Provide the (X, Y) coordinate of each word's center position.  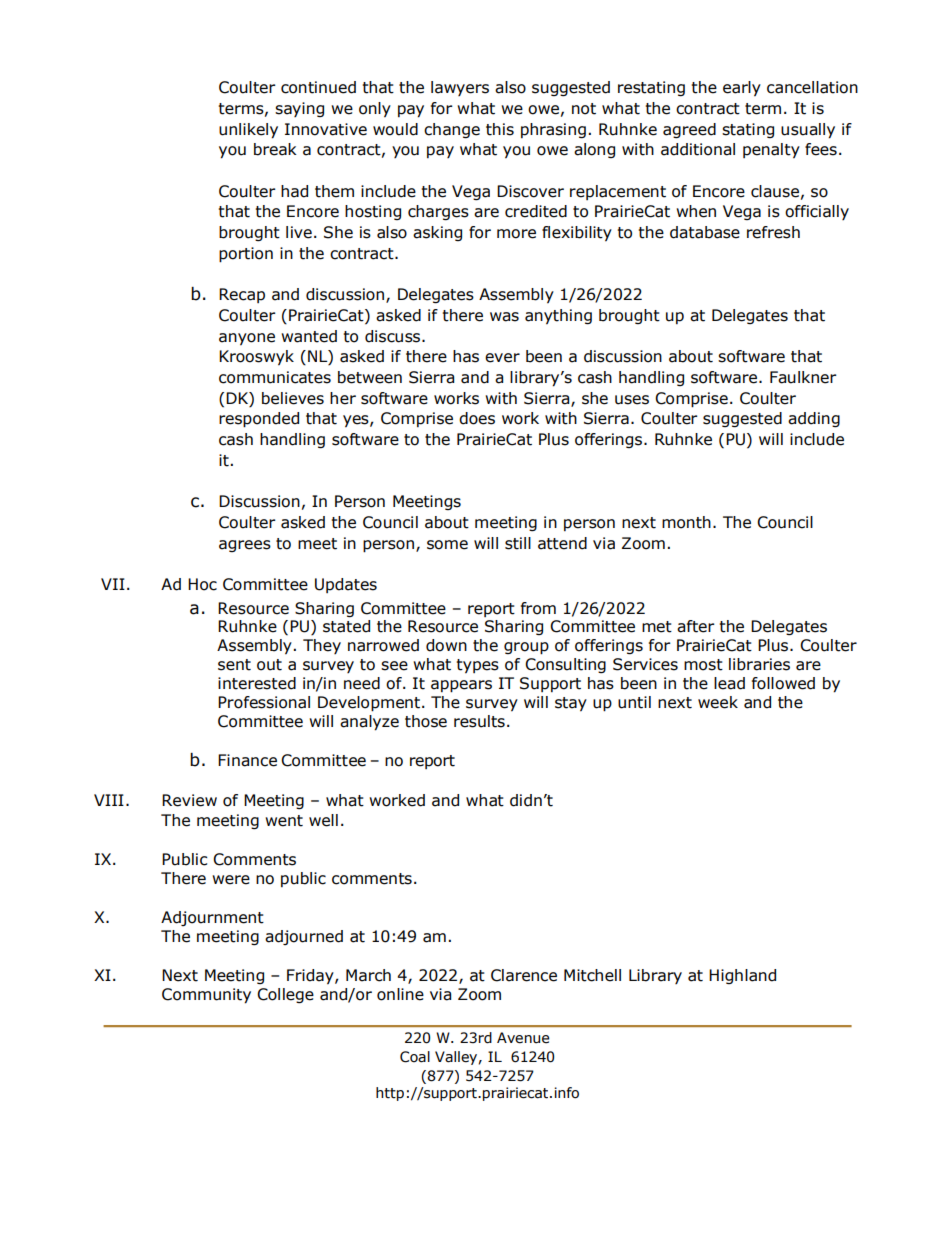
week (718, 702)
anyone (247, 339)
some (447, 545)
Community (206, 996)
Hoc (202, 584)
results (479, 721)
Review (189, 800)
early (742, 89)
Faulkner (803, 377)
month (686, 522)
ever (502, 358)
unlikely (248, 131)
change (452, 130)
